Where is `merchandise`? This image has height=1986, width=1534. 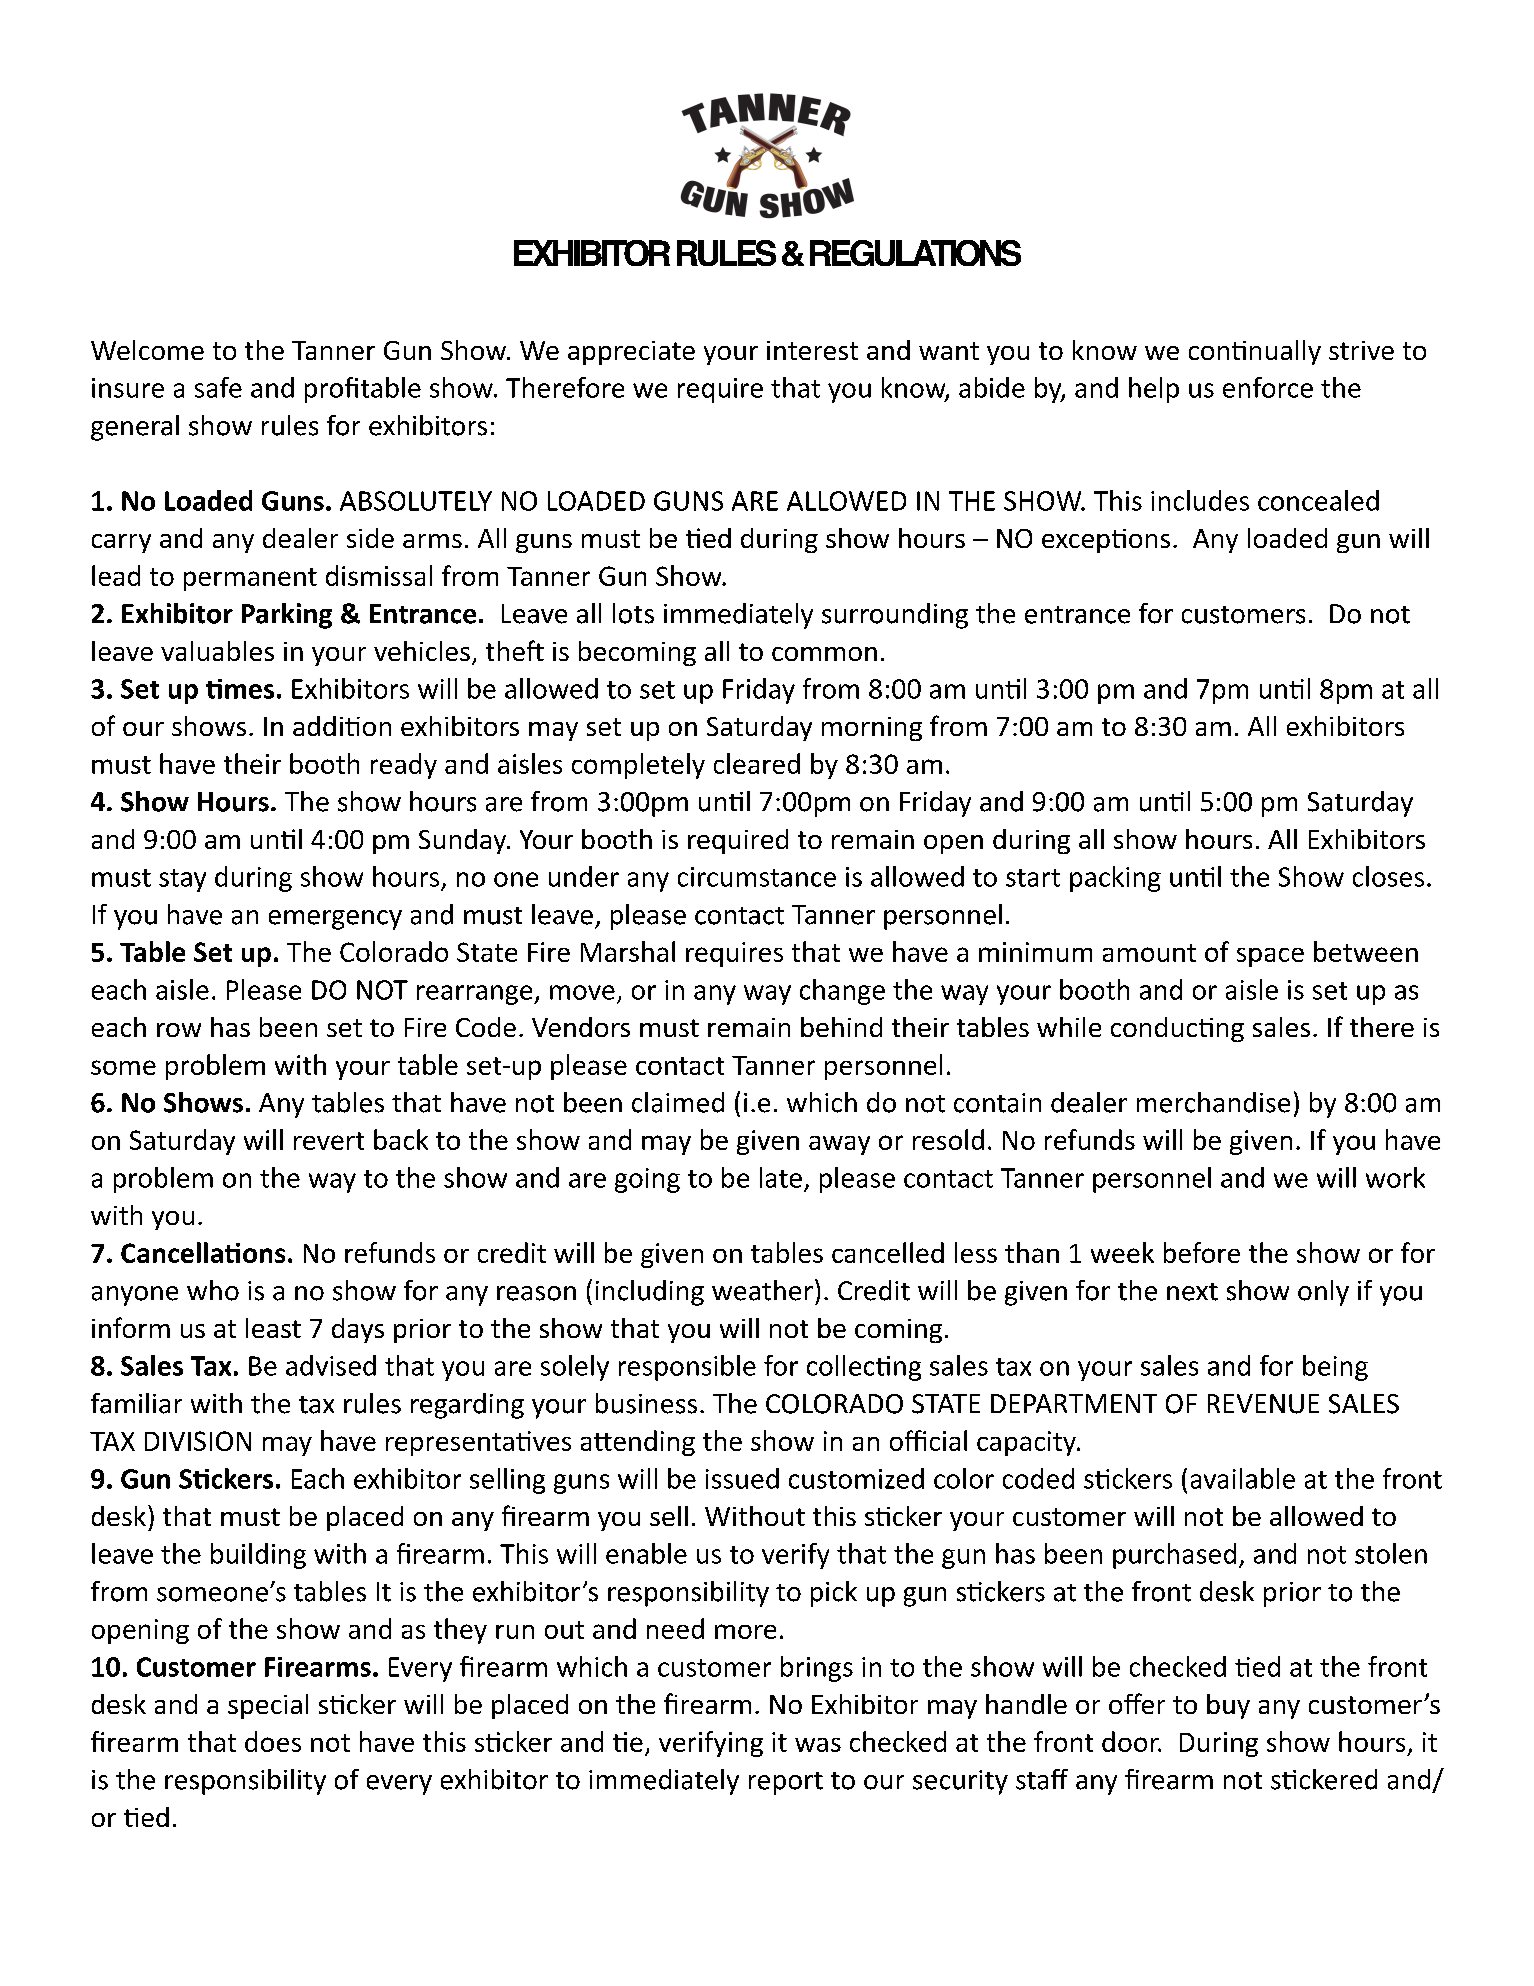
merchandise is located at coordinates (1213, 1102).
